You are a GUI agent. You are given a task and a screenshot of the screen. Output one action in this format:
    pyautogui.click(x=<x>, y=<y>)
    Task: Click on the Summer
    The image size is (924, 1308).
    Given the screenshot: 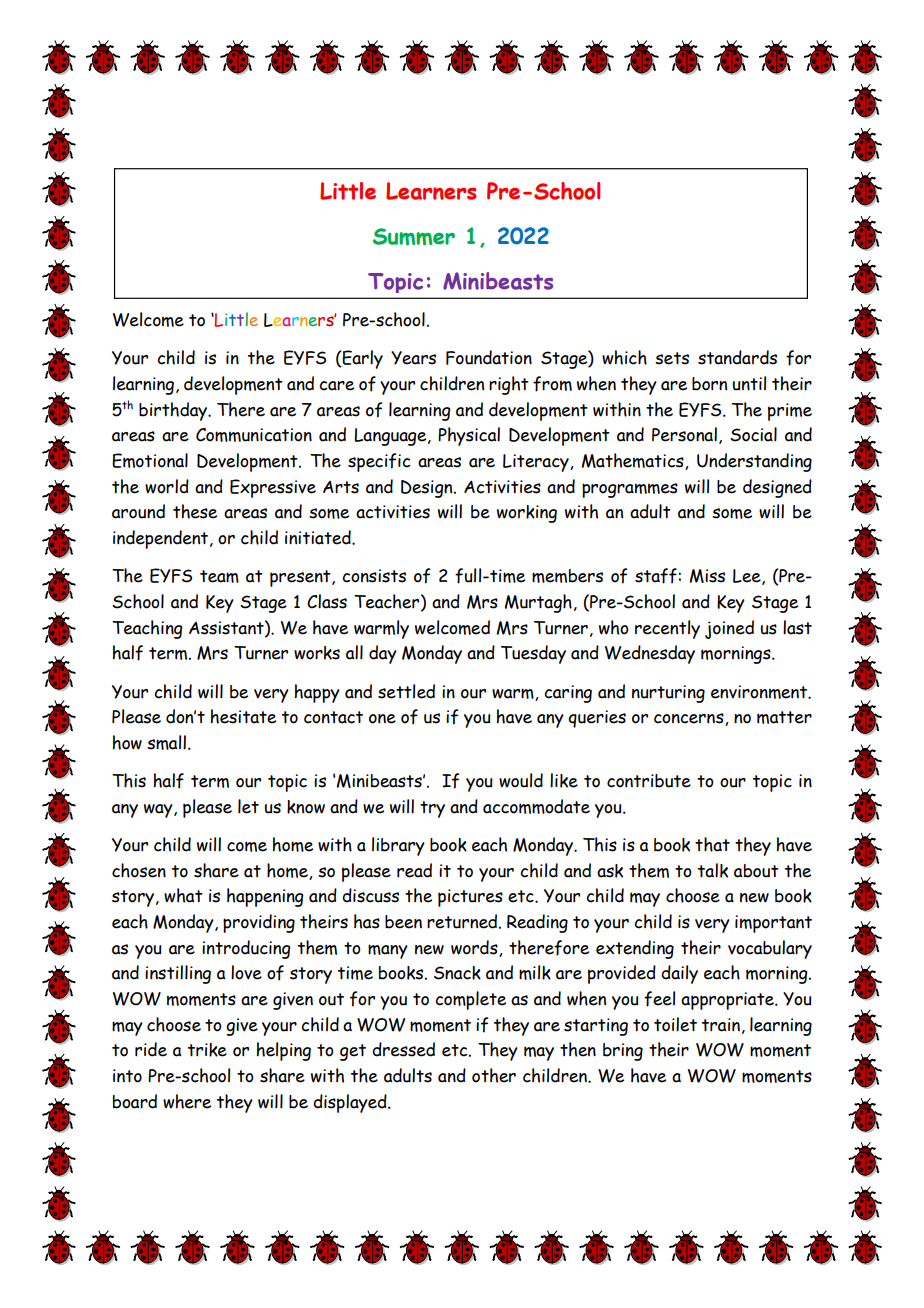 What is the action you would take?
    pyautogui.click(x=414, y=237)
